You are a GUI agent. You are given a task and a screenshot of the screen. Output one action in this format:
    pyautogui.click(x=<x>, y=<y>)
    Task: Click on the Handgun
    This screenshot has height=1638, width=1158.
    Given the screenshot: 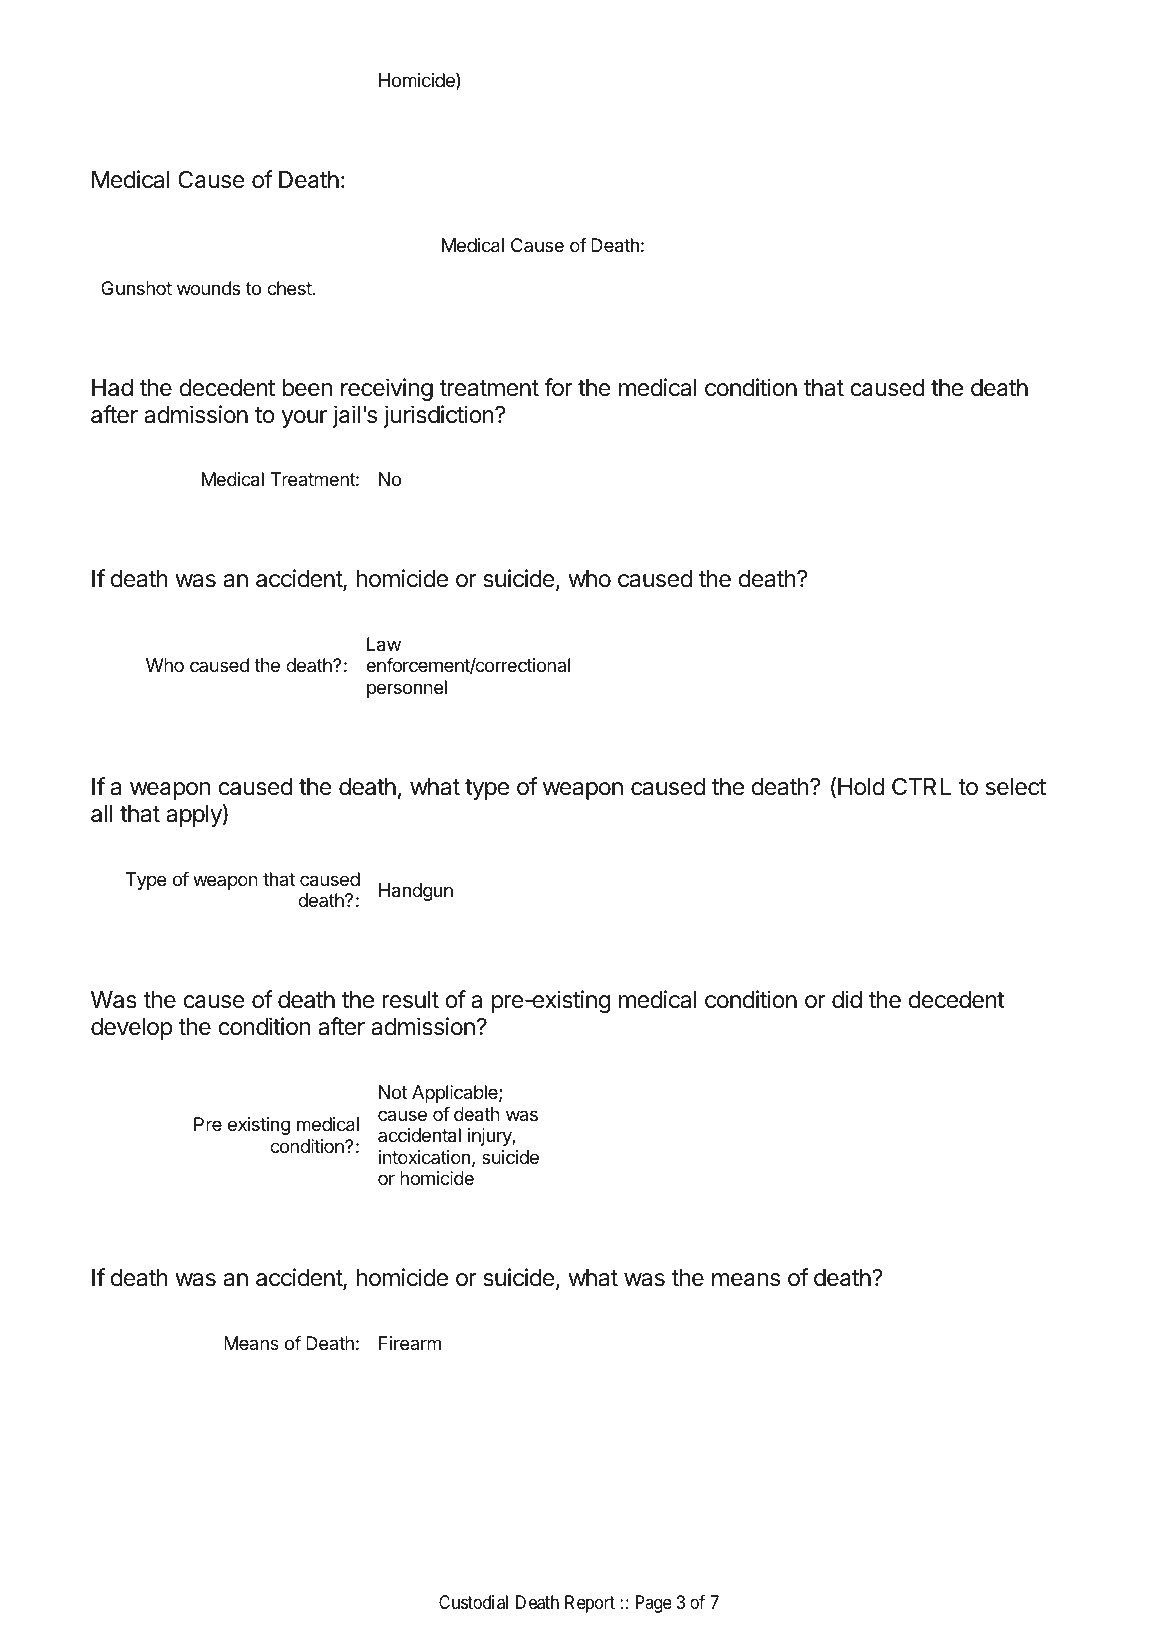 What is the action you would take?
    pyautogui.click(x=416, y=892)
